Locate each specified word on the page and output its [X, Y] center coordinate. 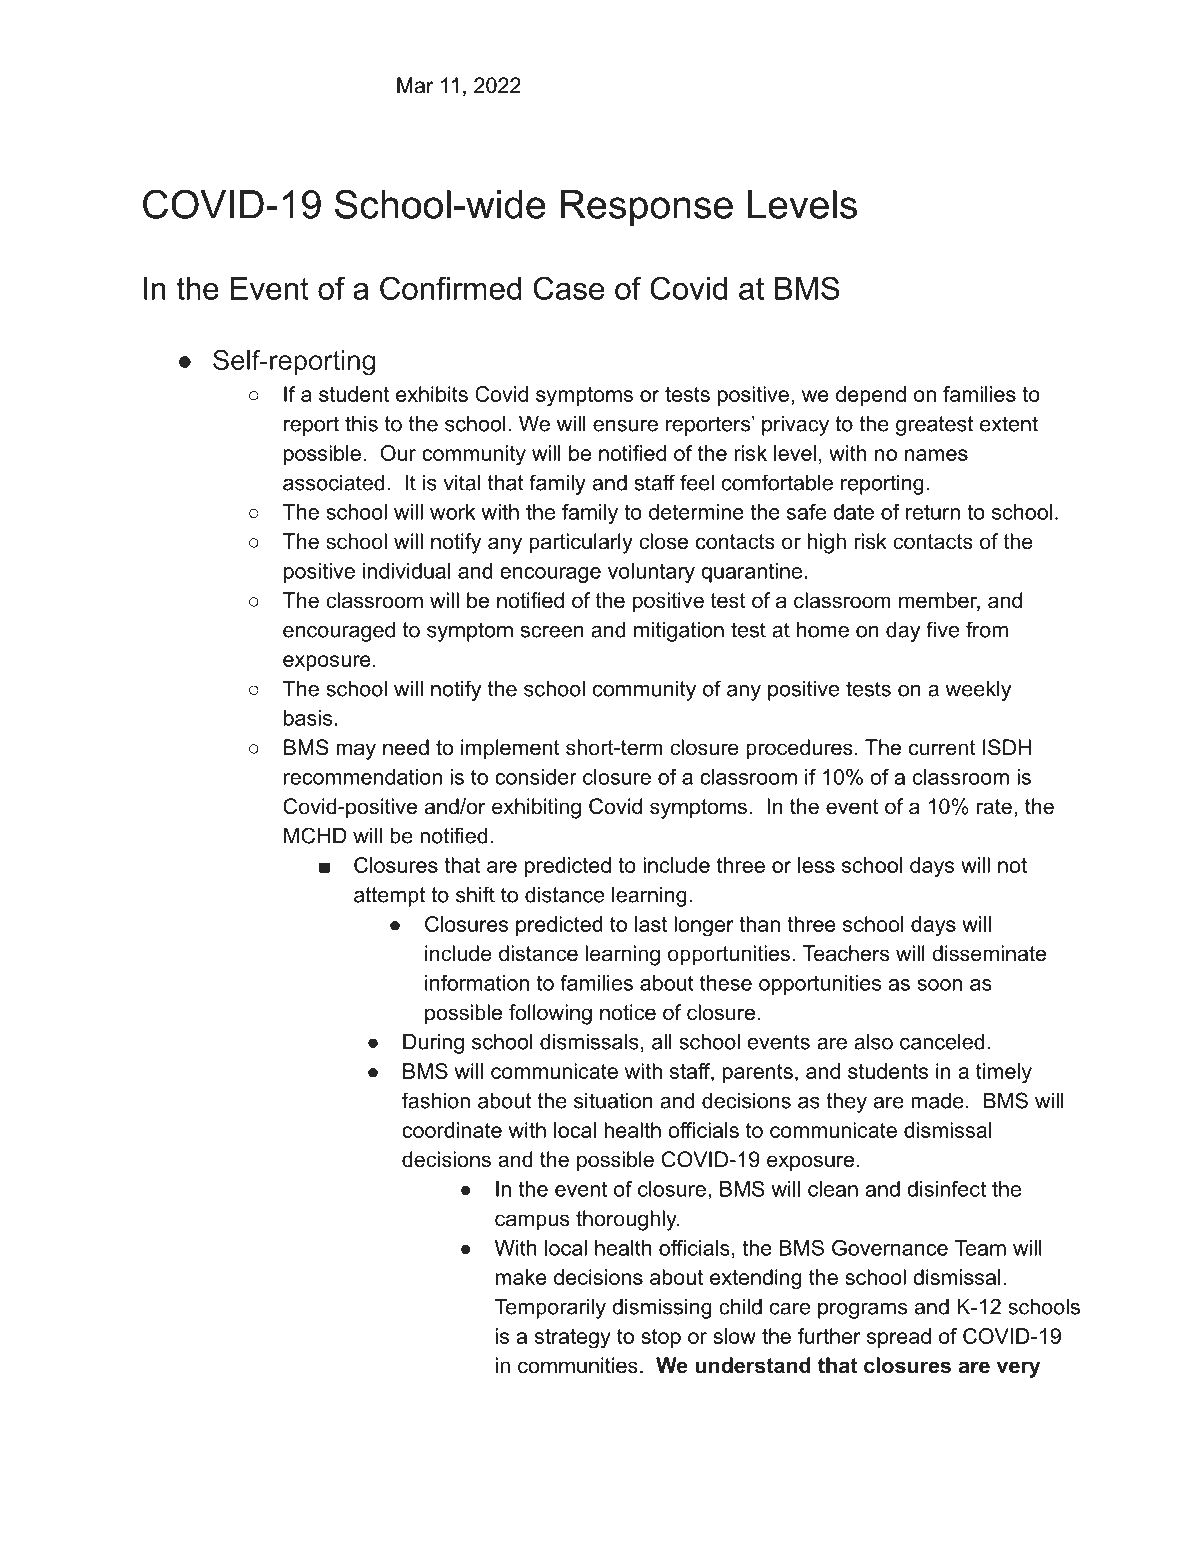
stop [661, 1338]
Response [647, 208]
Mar [415, 85]
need [406, 747]
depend [871, 396]
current [942, 748]
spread [899, 1338]
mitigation [679, 631]
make [521, 1277]
